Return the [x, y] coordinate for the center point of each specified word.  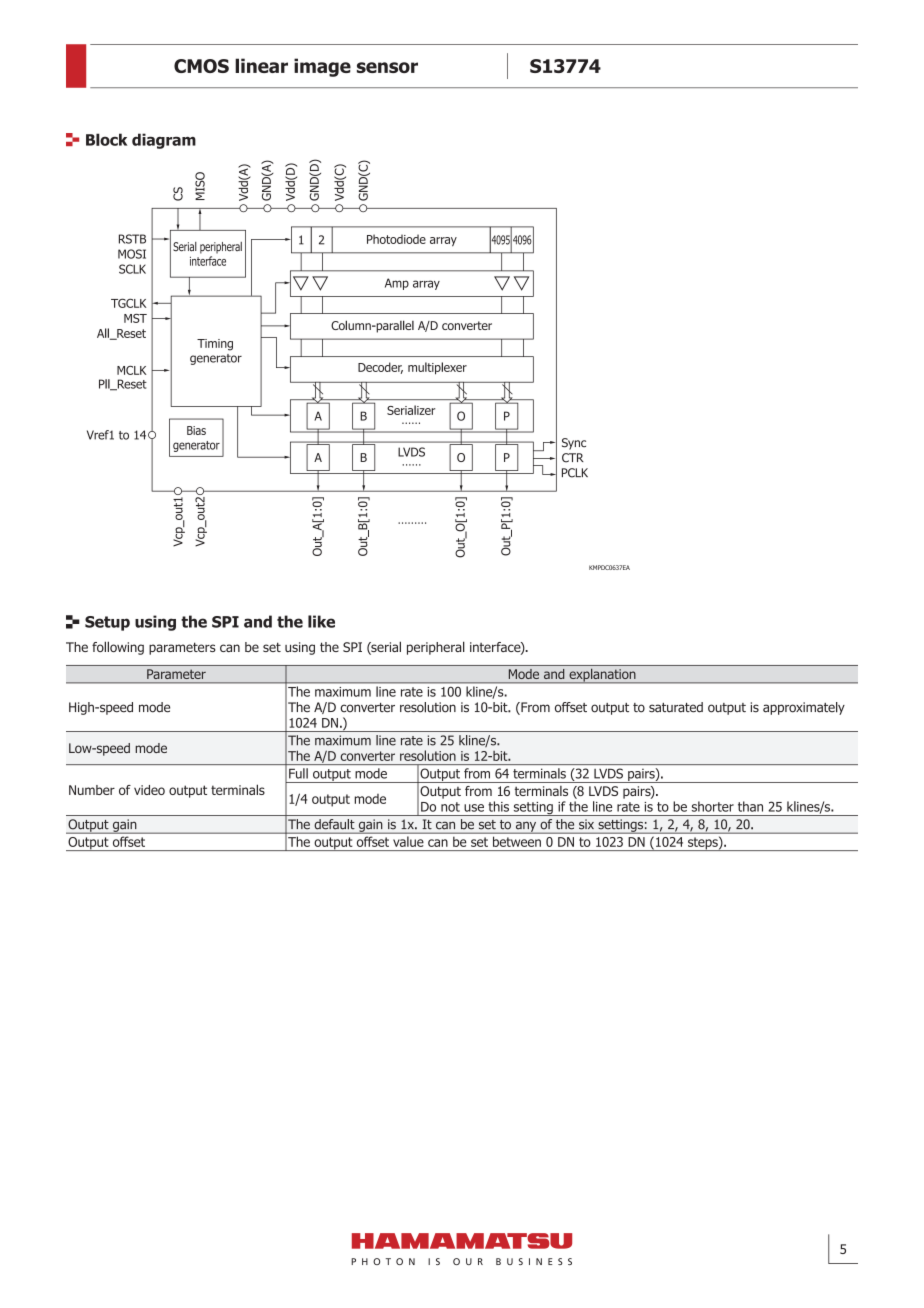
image [322, 67]
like [321, 621]
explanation [602, 676]
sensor [387, 67]
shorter [713, 806]
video [149, 790]
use [474, 808]
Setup [107, 623]
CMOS [201, 66]
